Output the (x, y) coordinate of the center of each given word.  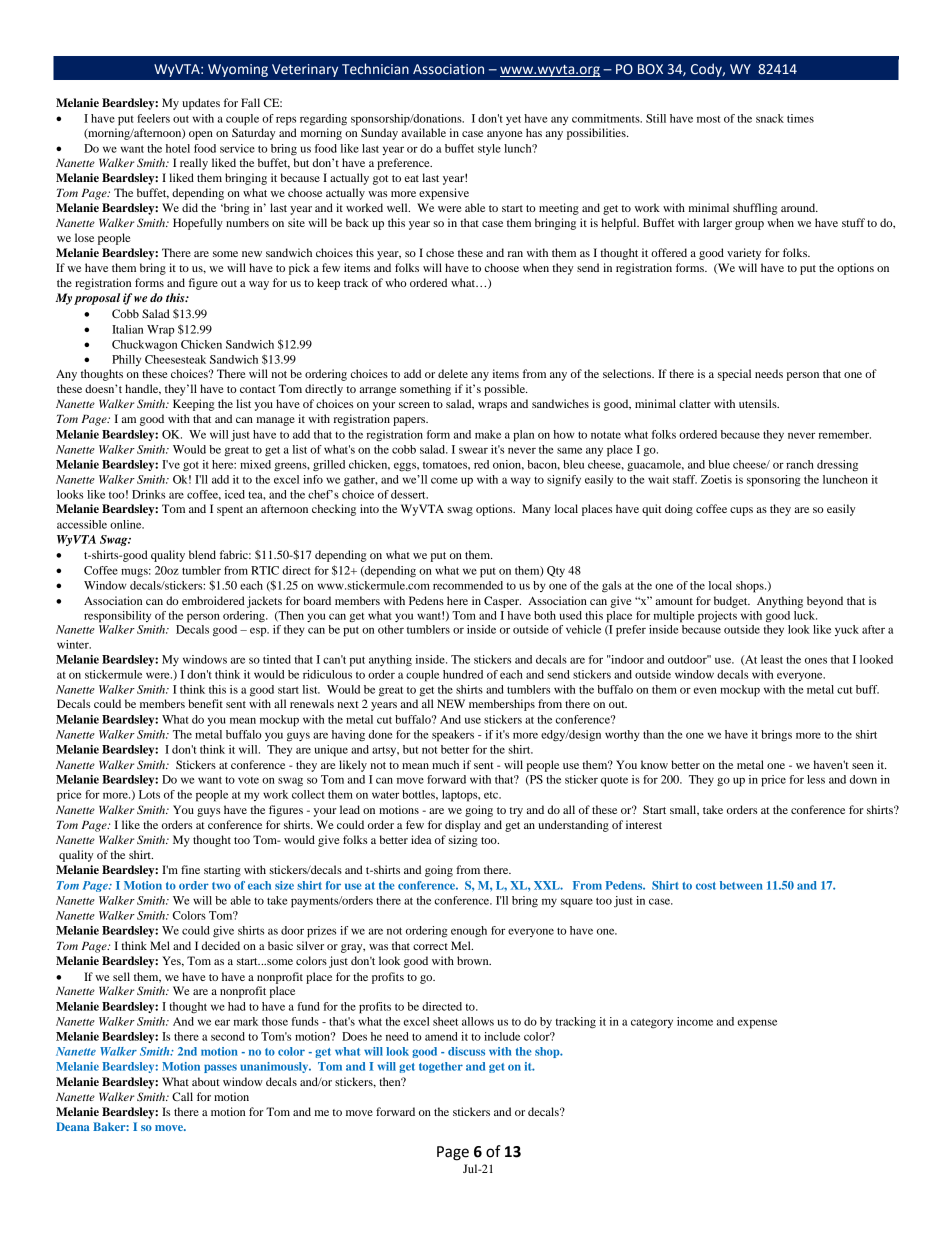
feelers (153, 118)
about (206, 1081)
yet (513, 120)
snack (770, 118)
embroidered (213, 600)
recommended (468, 585)
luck (805, 615)
